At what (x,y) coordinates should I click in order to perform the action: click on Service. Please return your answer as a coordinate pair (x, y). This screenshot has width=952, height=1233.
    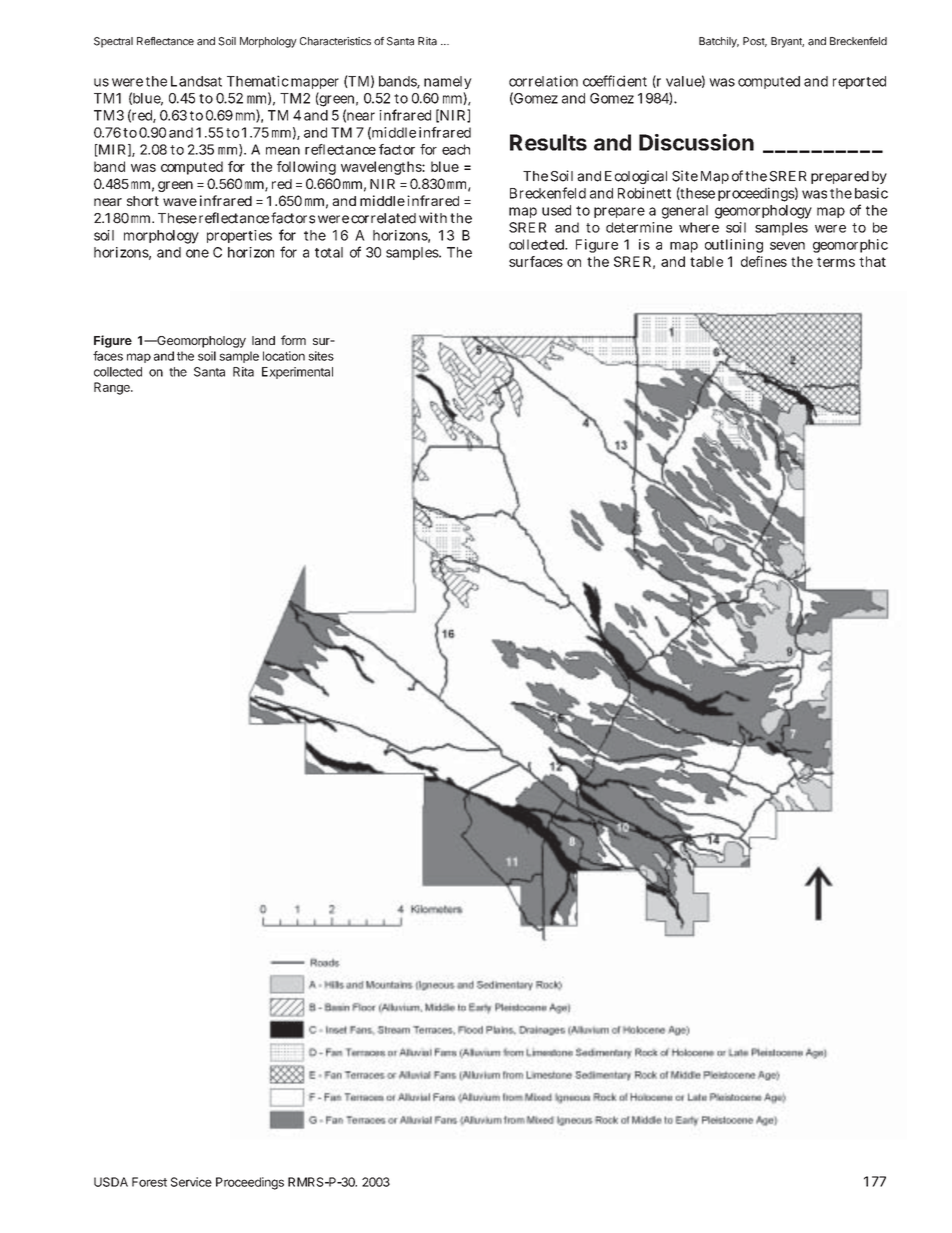
    Looking at the image, I should click on (191, 1182).
